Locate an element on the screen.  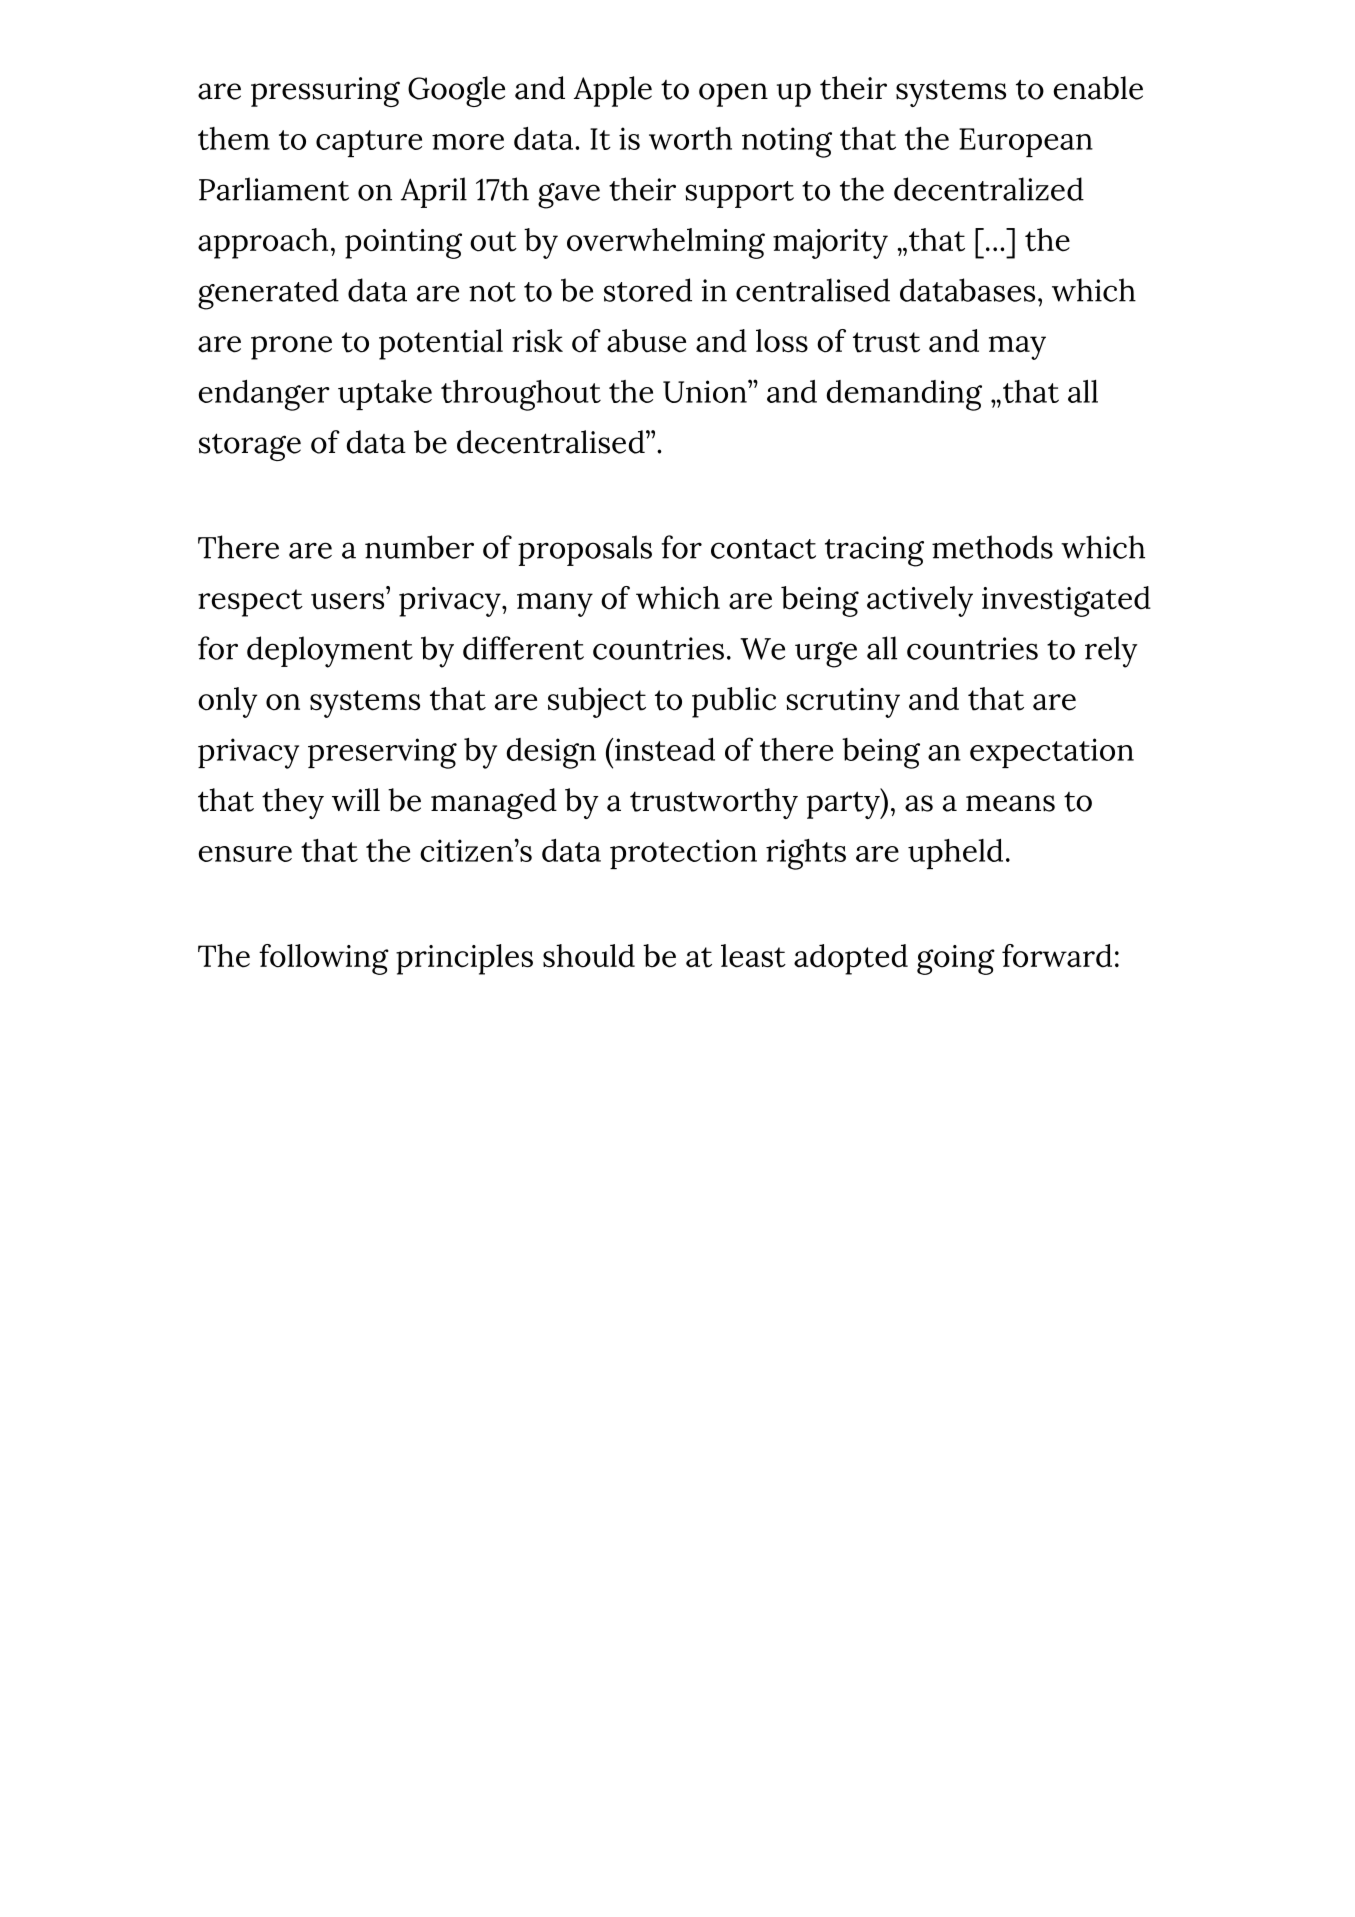
methods is located at coordinates (992, 547).
